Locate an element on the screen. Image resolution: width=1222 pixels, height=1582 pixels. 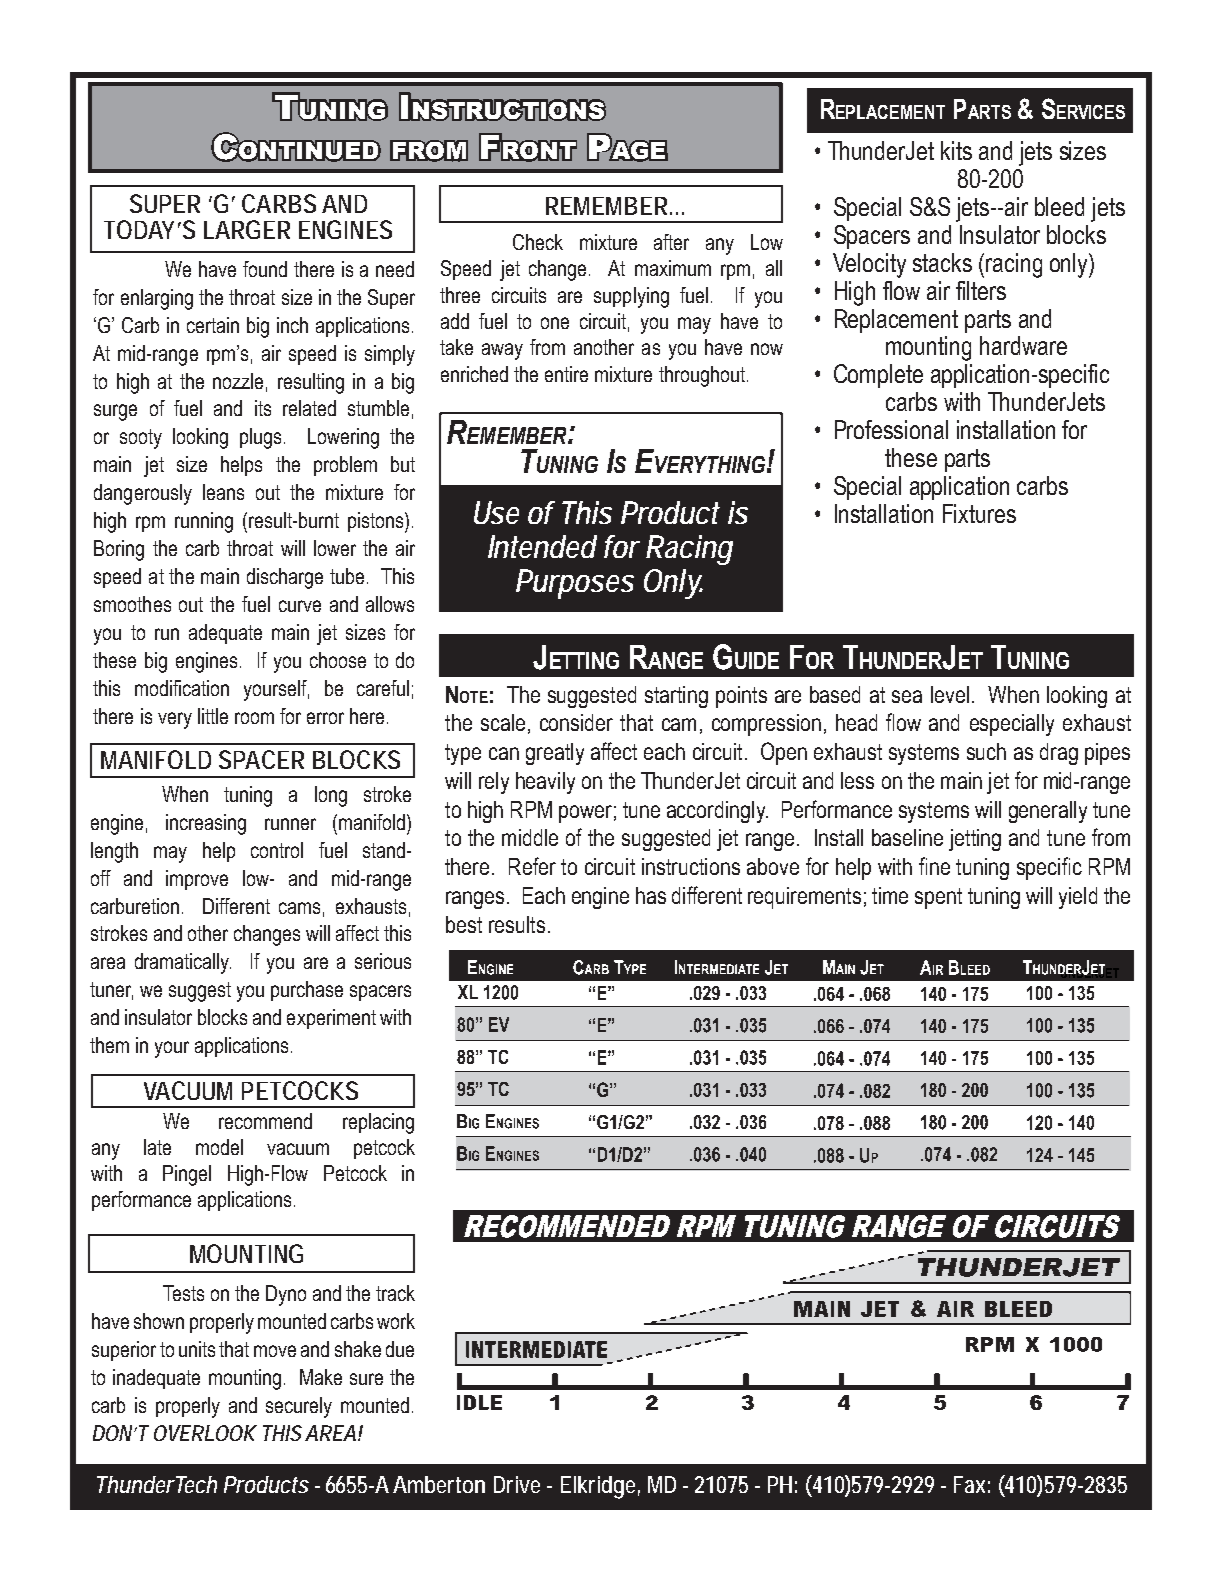
Drive is located at coordinates (517, 1484).
